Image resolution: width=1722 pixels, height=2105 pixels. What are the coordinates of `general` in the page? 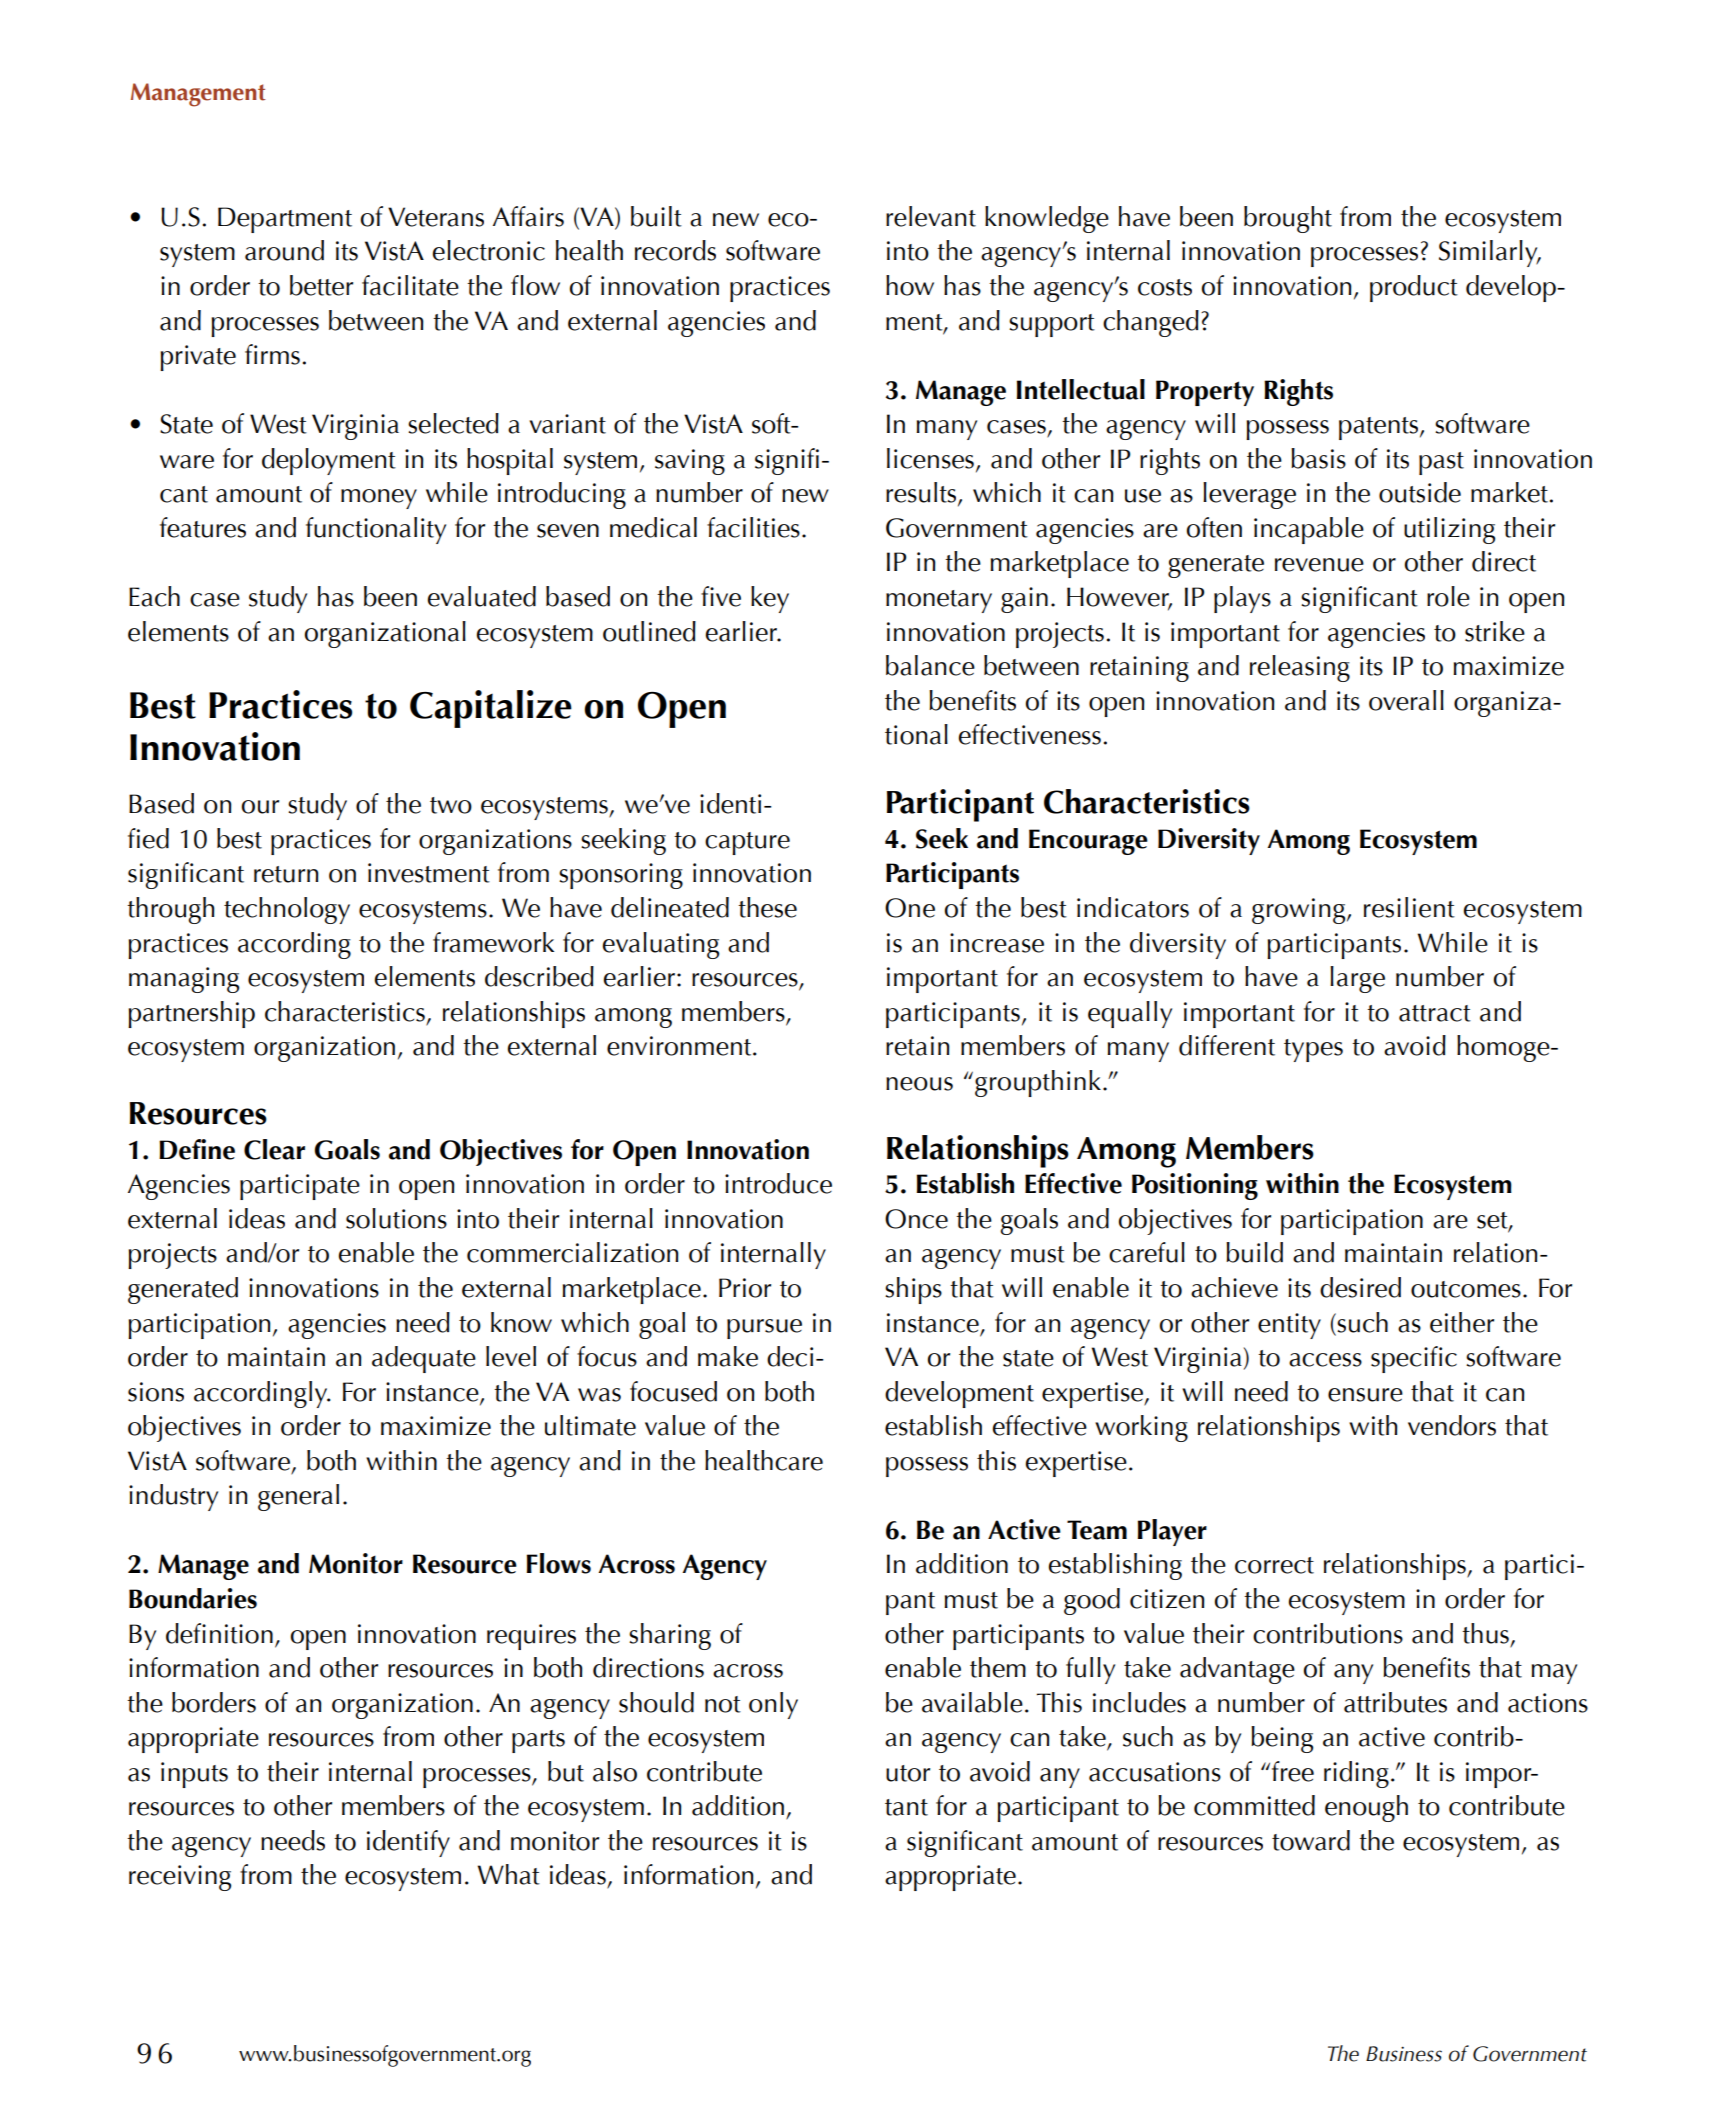 It's located at (298, 1497).
